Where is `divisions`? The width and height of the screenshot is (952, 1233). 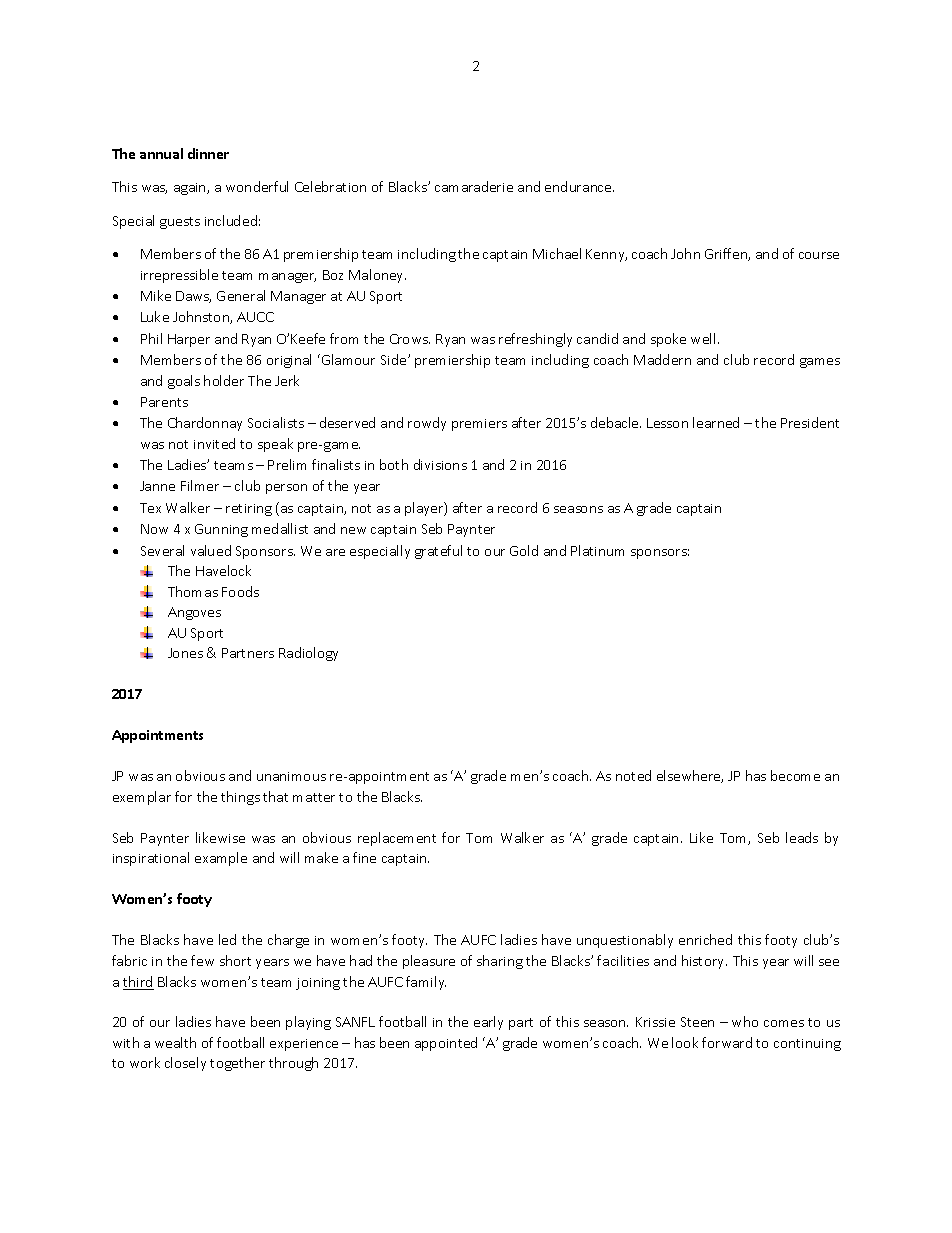 divisions is located at coordinates (440, 464).
